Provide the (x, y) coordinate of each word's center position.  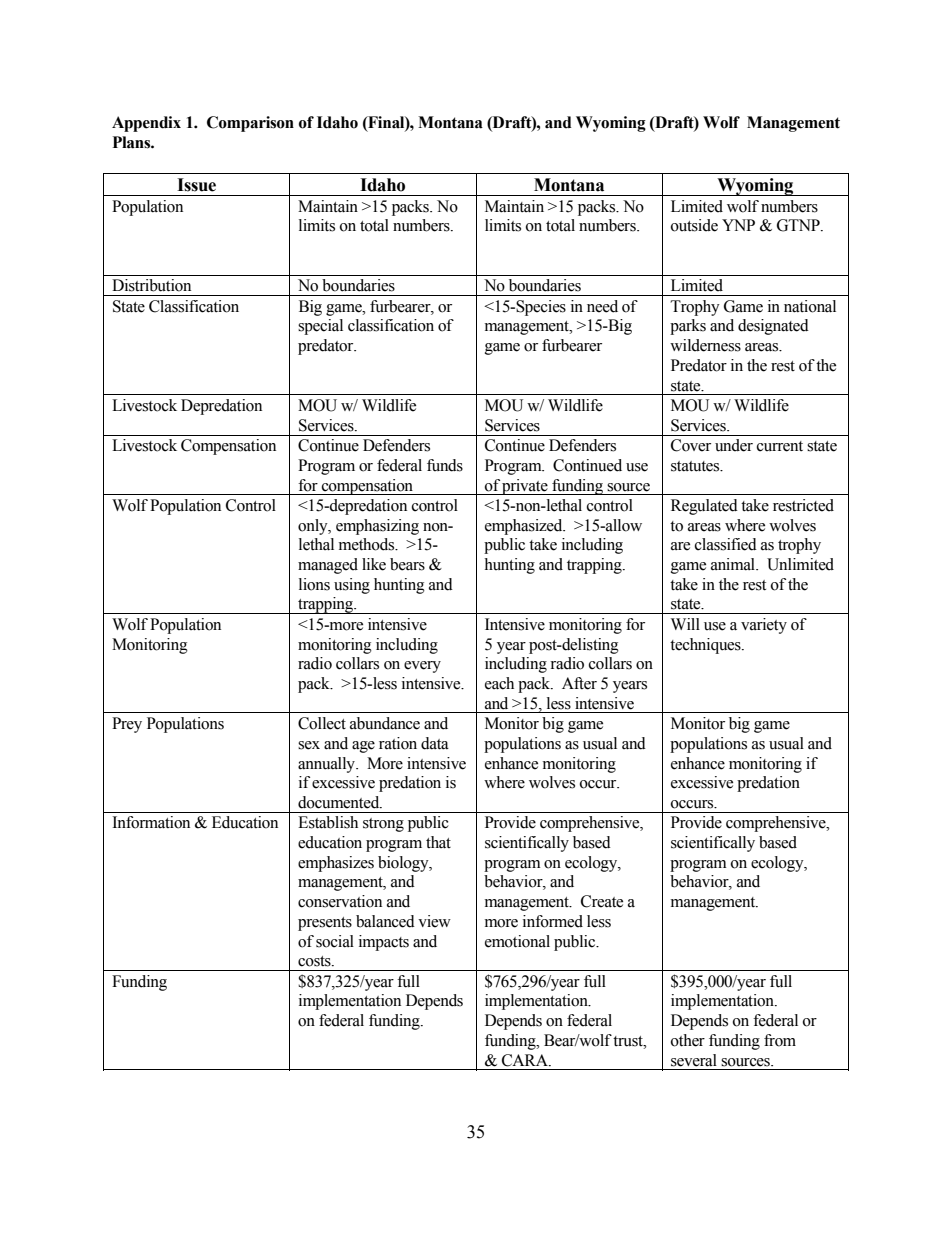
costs (315, 961)
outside (694, 225)
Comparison (250, 124)
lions (314, 584)
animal (734, 564)
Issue (196, 185)
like (374, 564)
